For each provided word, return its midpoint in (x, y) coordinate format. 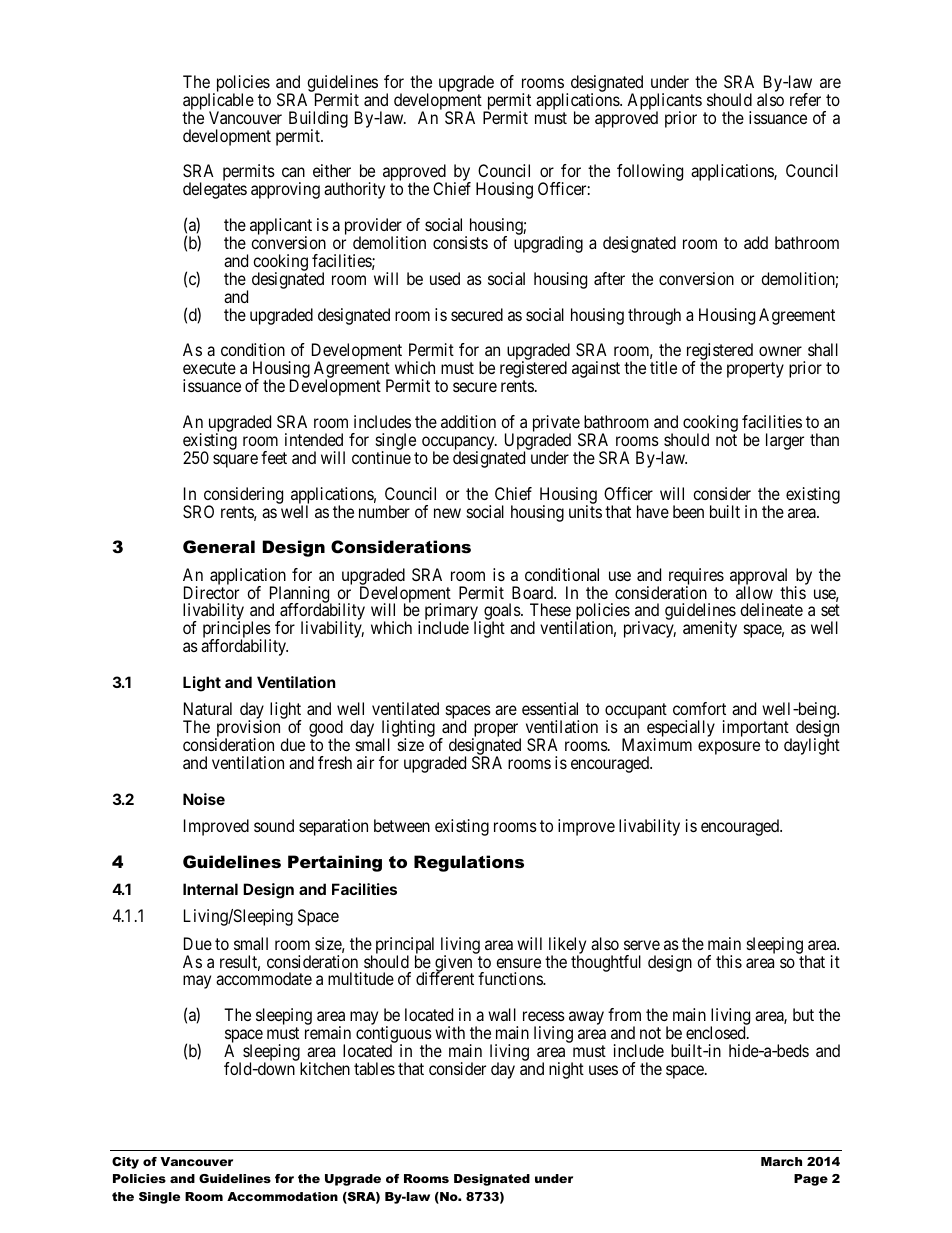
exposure (729, 748)
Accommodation (282, 1196)
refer (805, 99)
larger (785, 441)
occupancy (459, 444)
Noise (204, 799)
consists (460, 242)
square (235, 461)
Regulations (469, 863)
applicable (218, 102)
